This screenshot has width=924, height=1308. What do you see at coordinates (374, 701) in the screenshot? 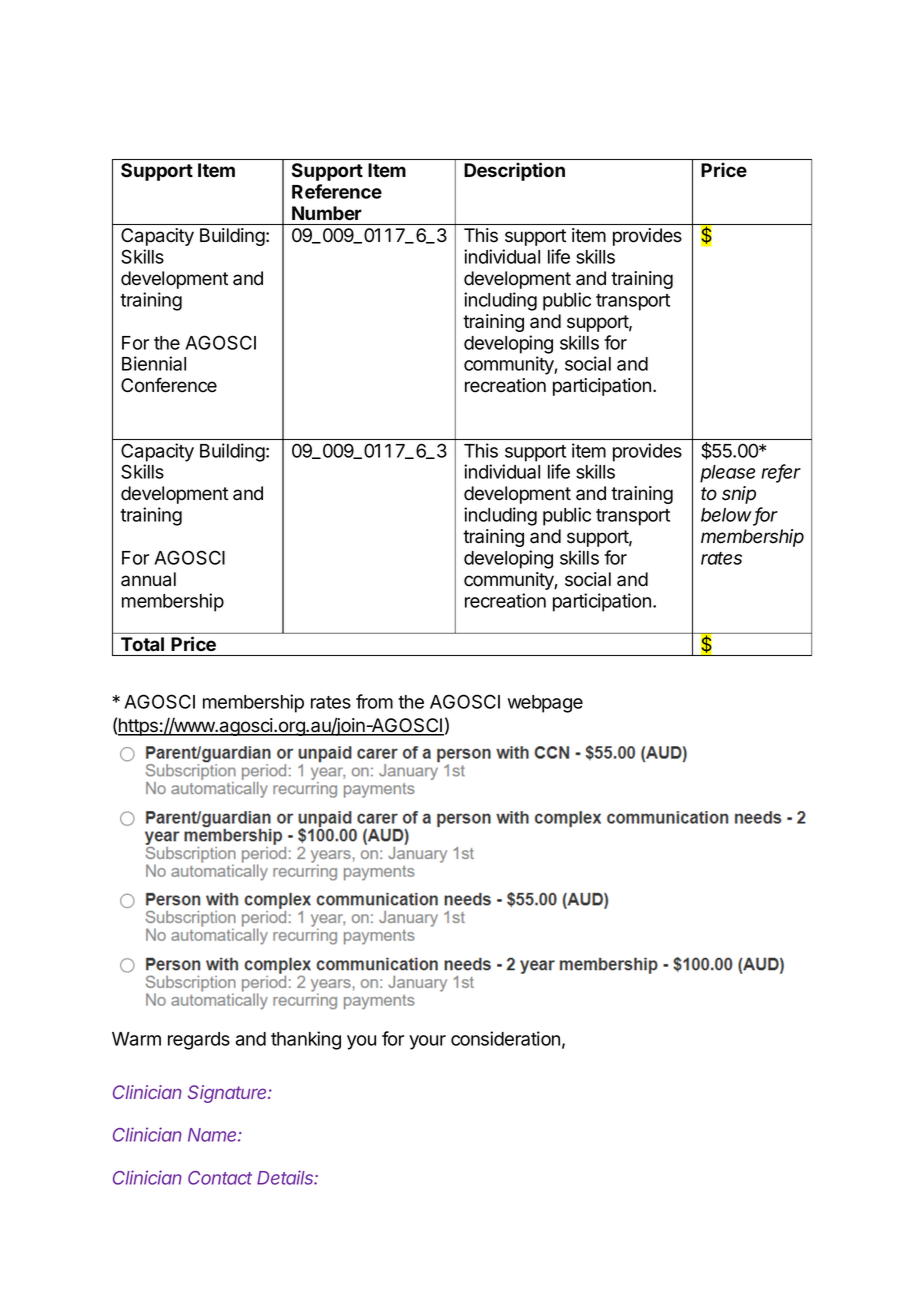
I see `from` at bounding box center [374, 701].
